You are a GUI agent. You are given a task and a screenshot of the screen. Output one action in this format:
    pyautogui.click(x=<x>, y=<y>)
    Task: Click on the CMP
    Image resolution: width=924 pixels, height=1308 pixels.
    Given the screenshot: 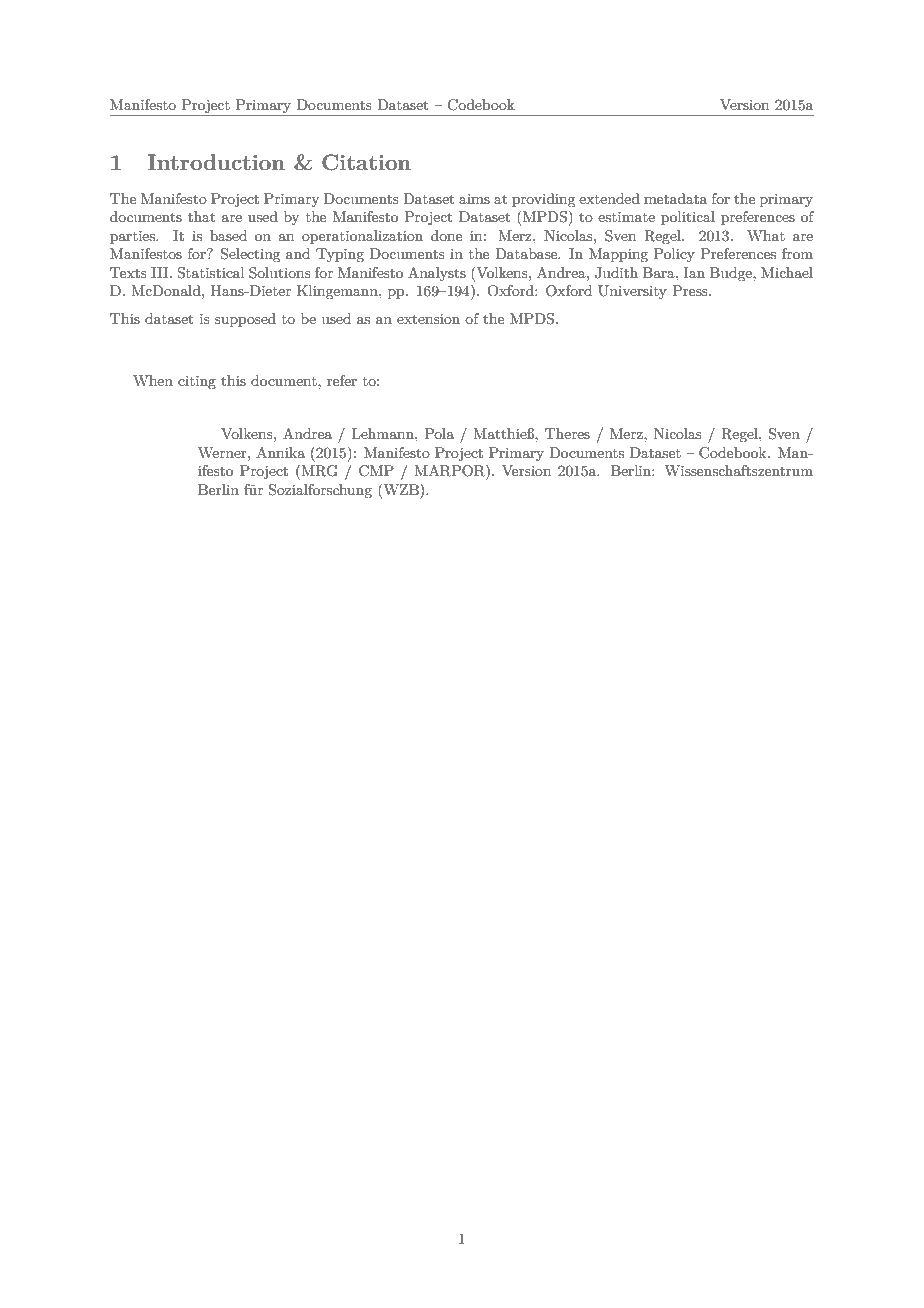 What is the action you would take?
    pyautogui.click(x=376, y=471)
